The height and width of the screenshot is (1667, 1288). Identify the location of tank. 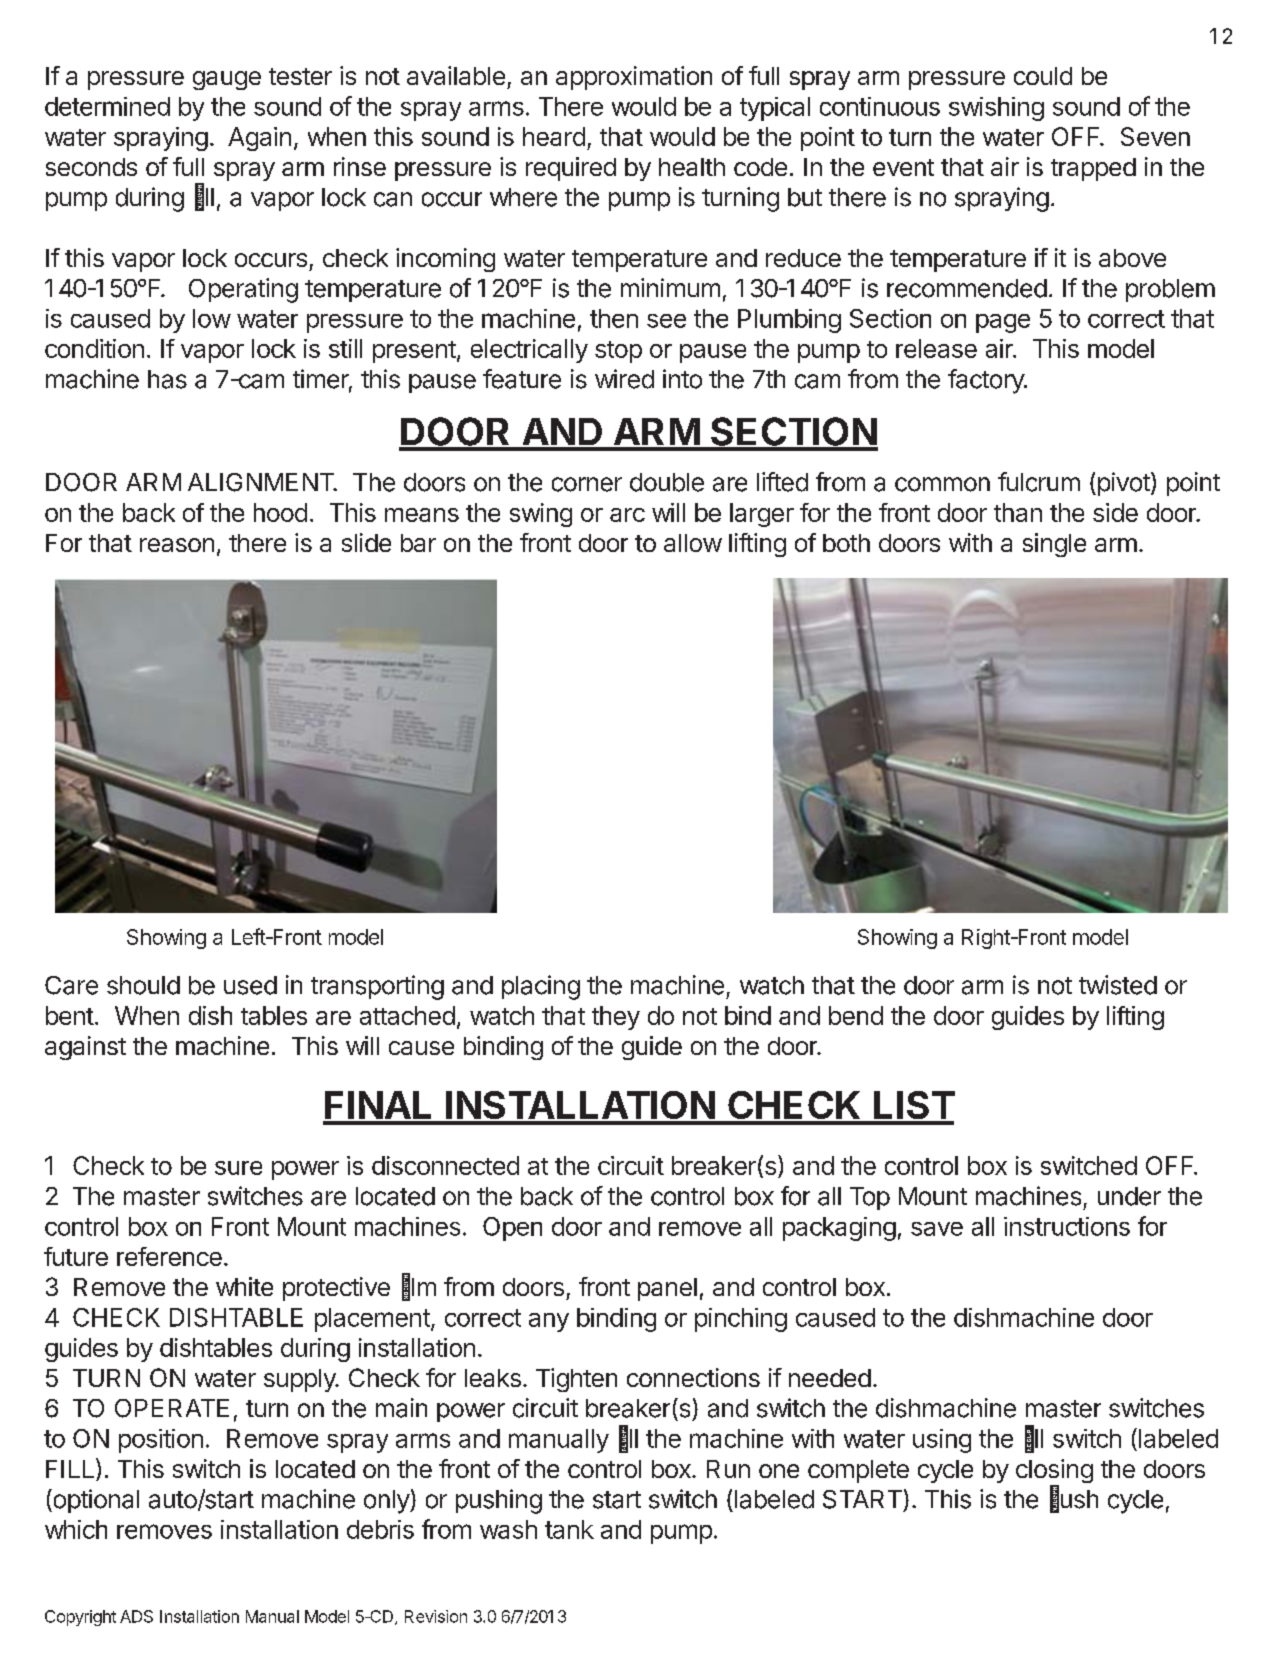
(569, 1529).
